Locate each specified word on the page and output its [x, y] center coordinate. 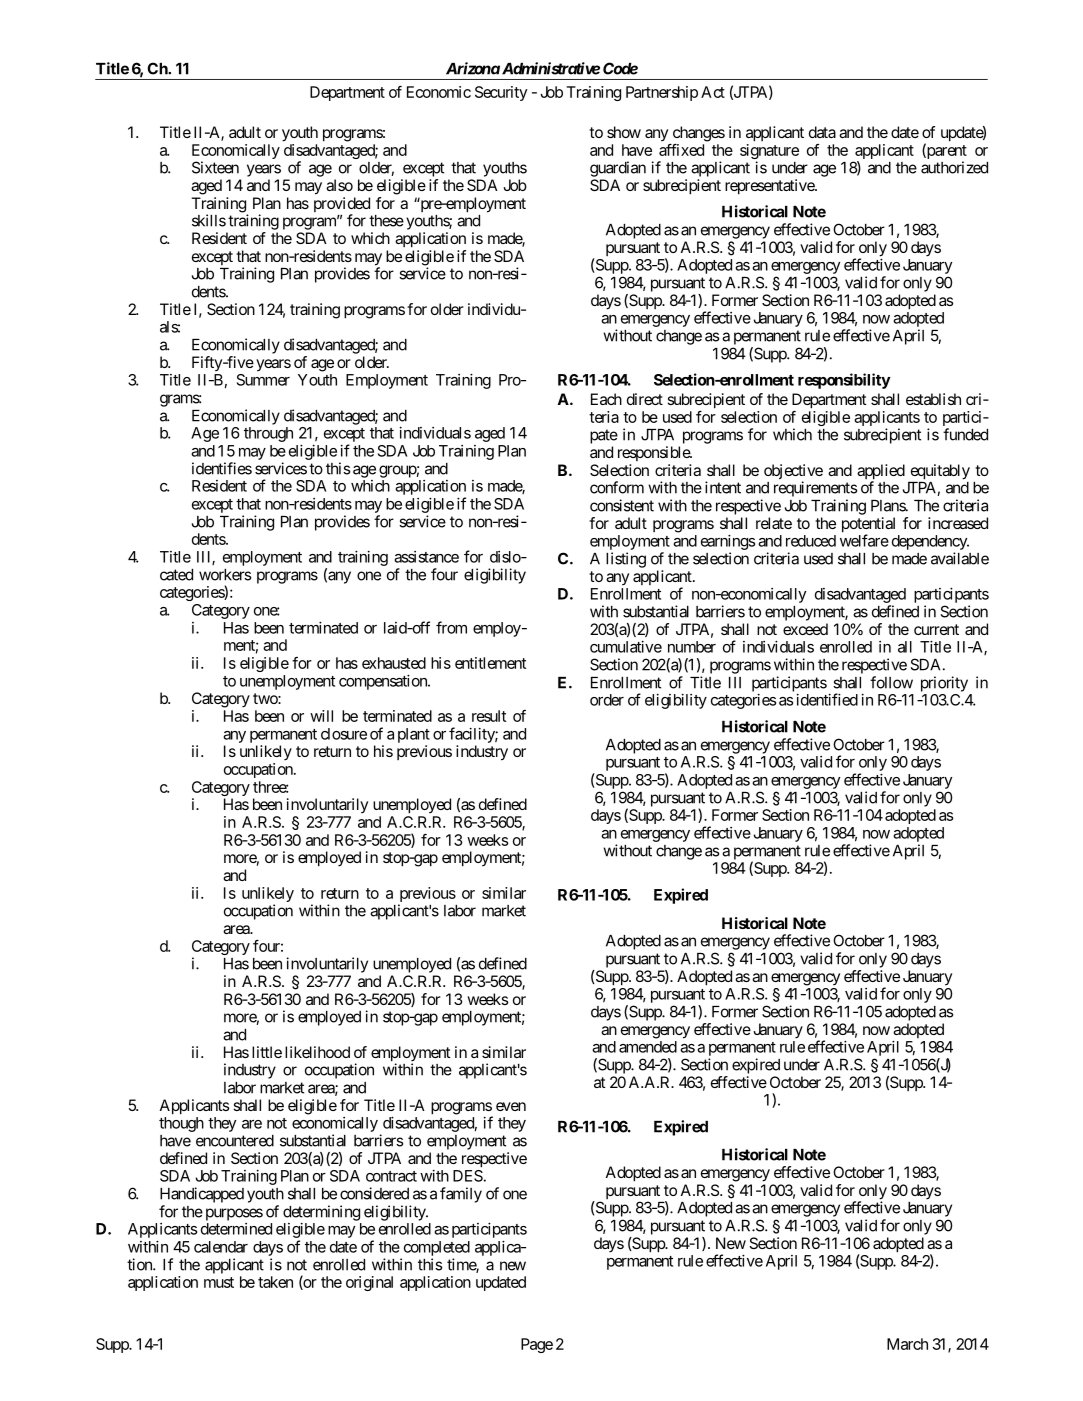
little [267, 1052]
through [268, 434]
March [907, 1344]
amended [648, 1047]
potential [868, 526]
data [822, 132]
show [624, 132]
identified [827, 699]
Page [537, 1345]
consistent [622, 505]
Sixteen [215, 167]
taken [275, 1282]
